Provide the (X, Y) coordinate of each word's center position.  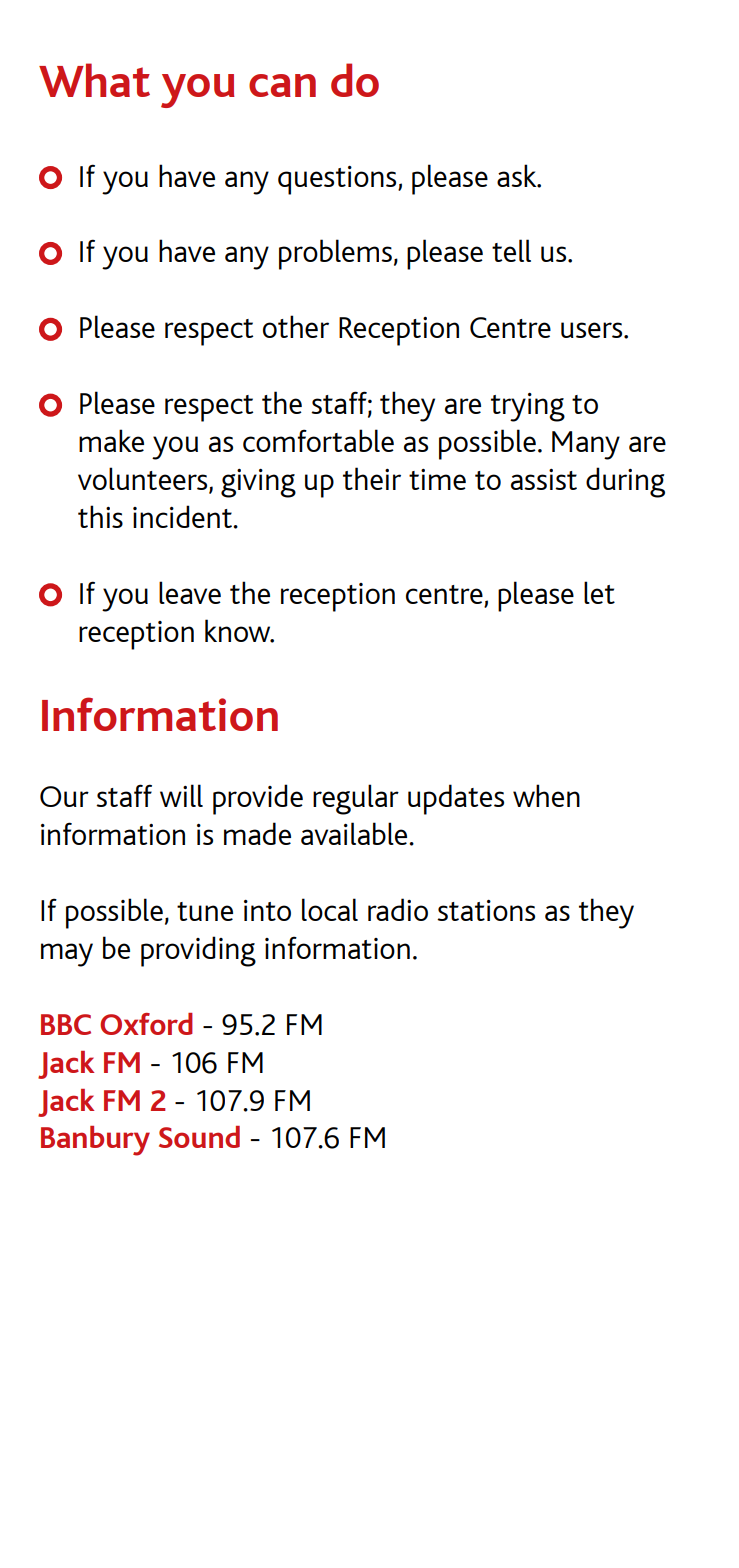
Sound (199, 1137)
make (111, 440)
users (593, 330)
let (599, 592)
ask (518, 176)
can (282, 85)
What (94, 80)
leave (190, 592)
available (355, 833)
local (330, 909)
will (181, 795)
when (546, 795)
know (239, 631)
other (296, 326)
